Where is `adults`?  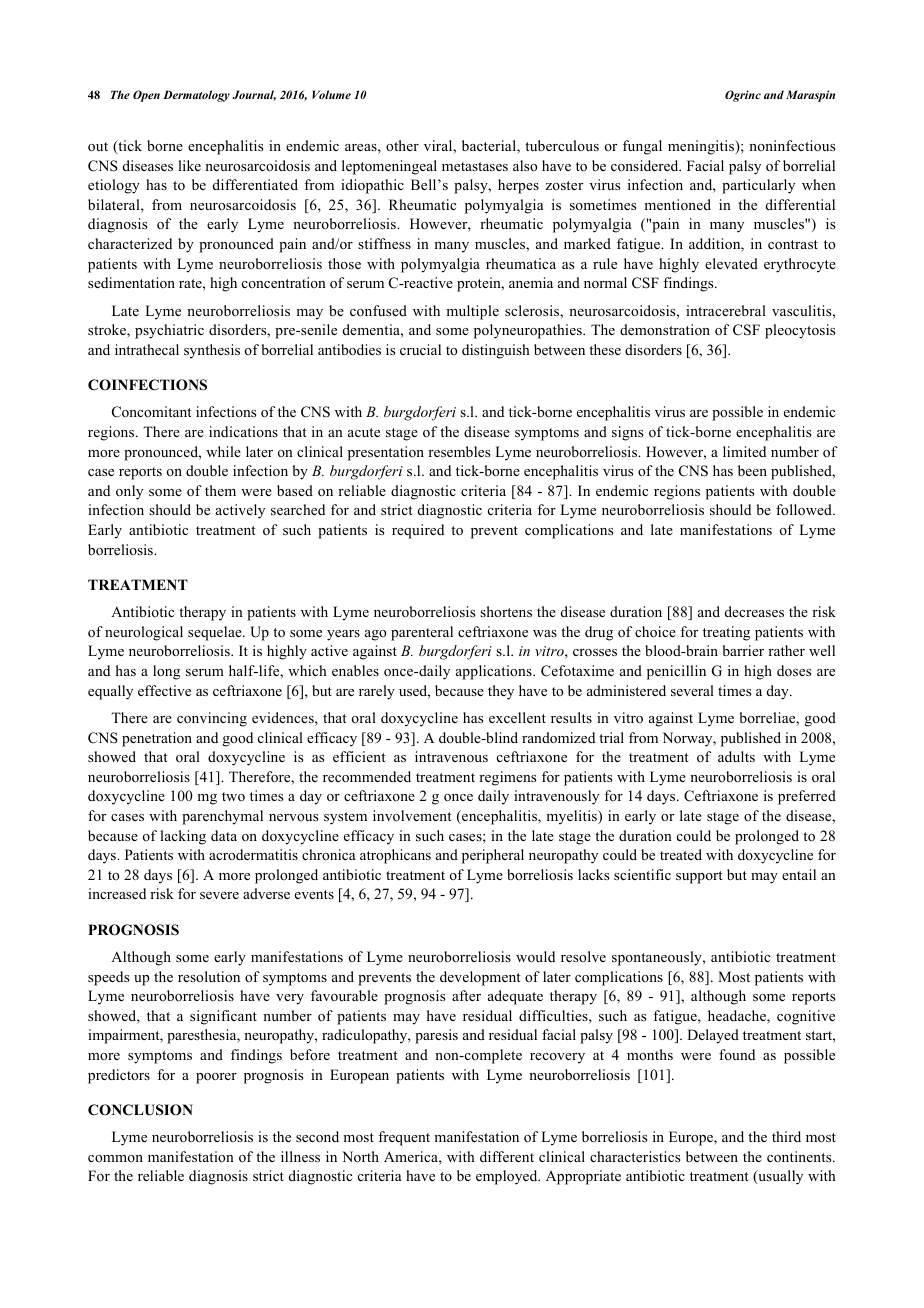
adults is located at coordinates (736, 756).
